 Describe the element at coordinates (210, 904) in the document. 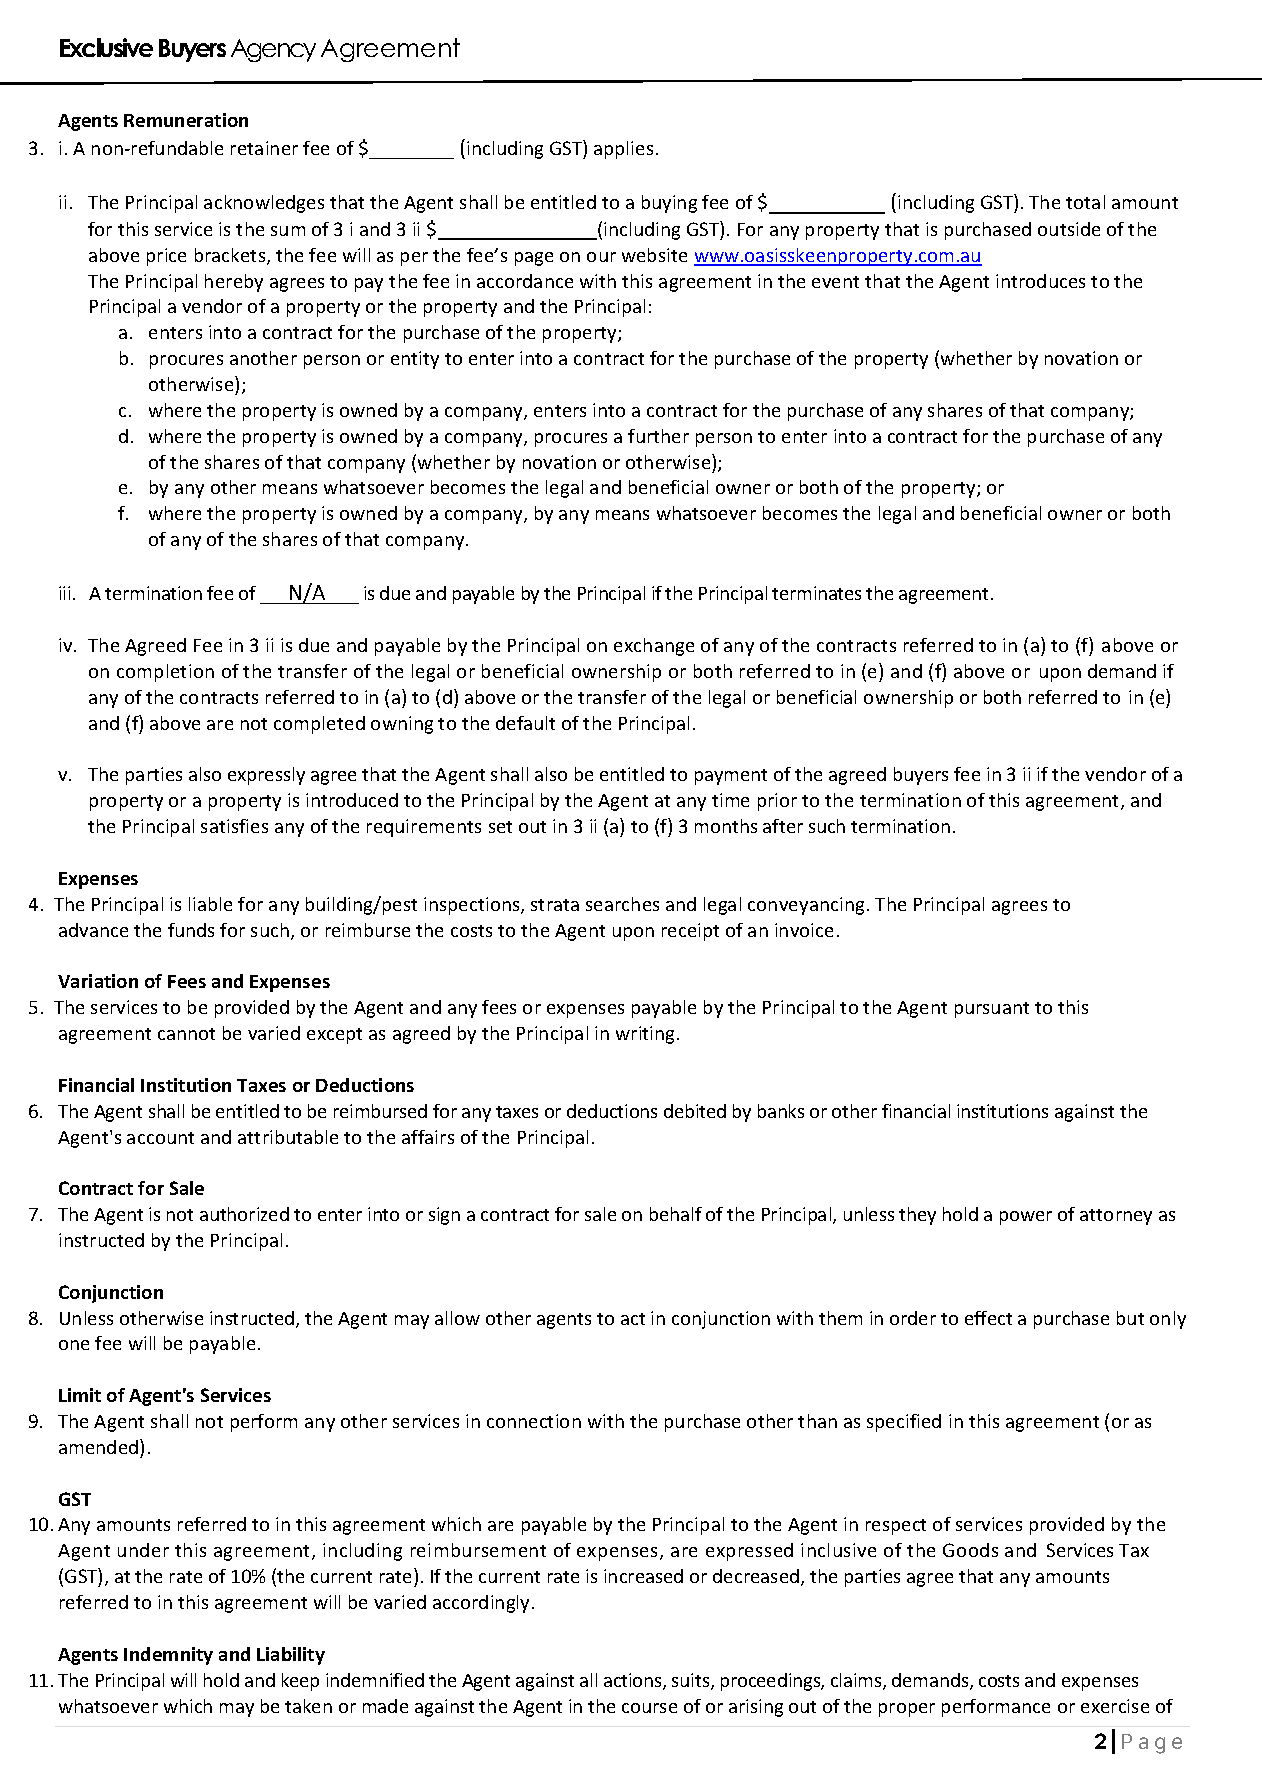

I see `liable` at that location.
